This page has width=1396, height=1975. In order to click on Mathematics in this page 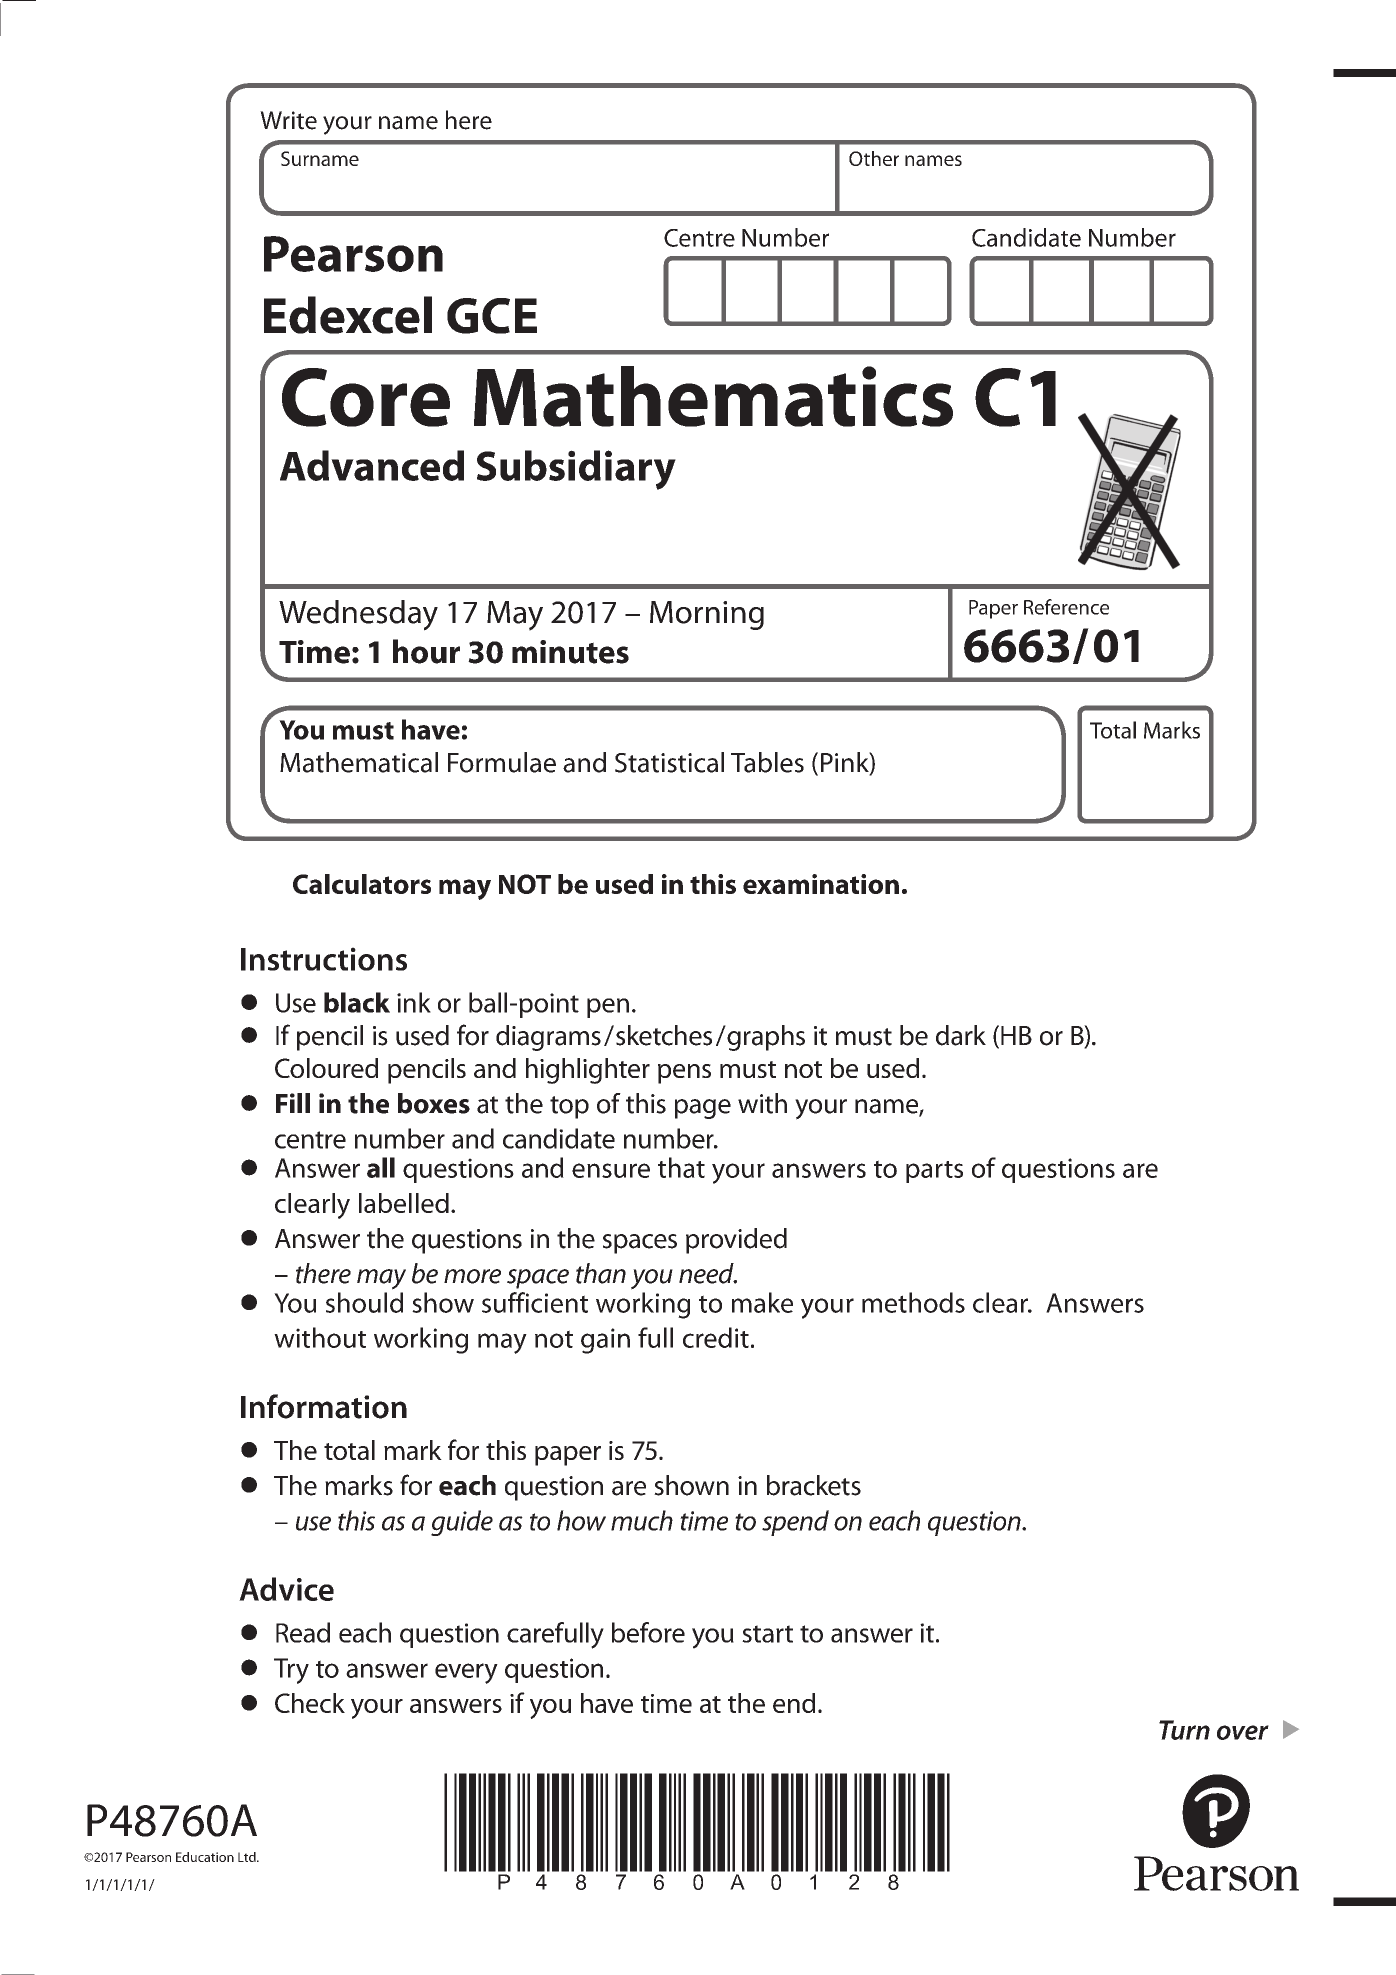, I will do `click(713, 396)`.
